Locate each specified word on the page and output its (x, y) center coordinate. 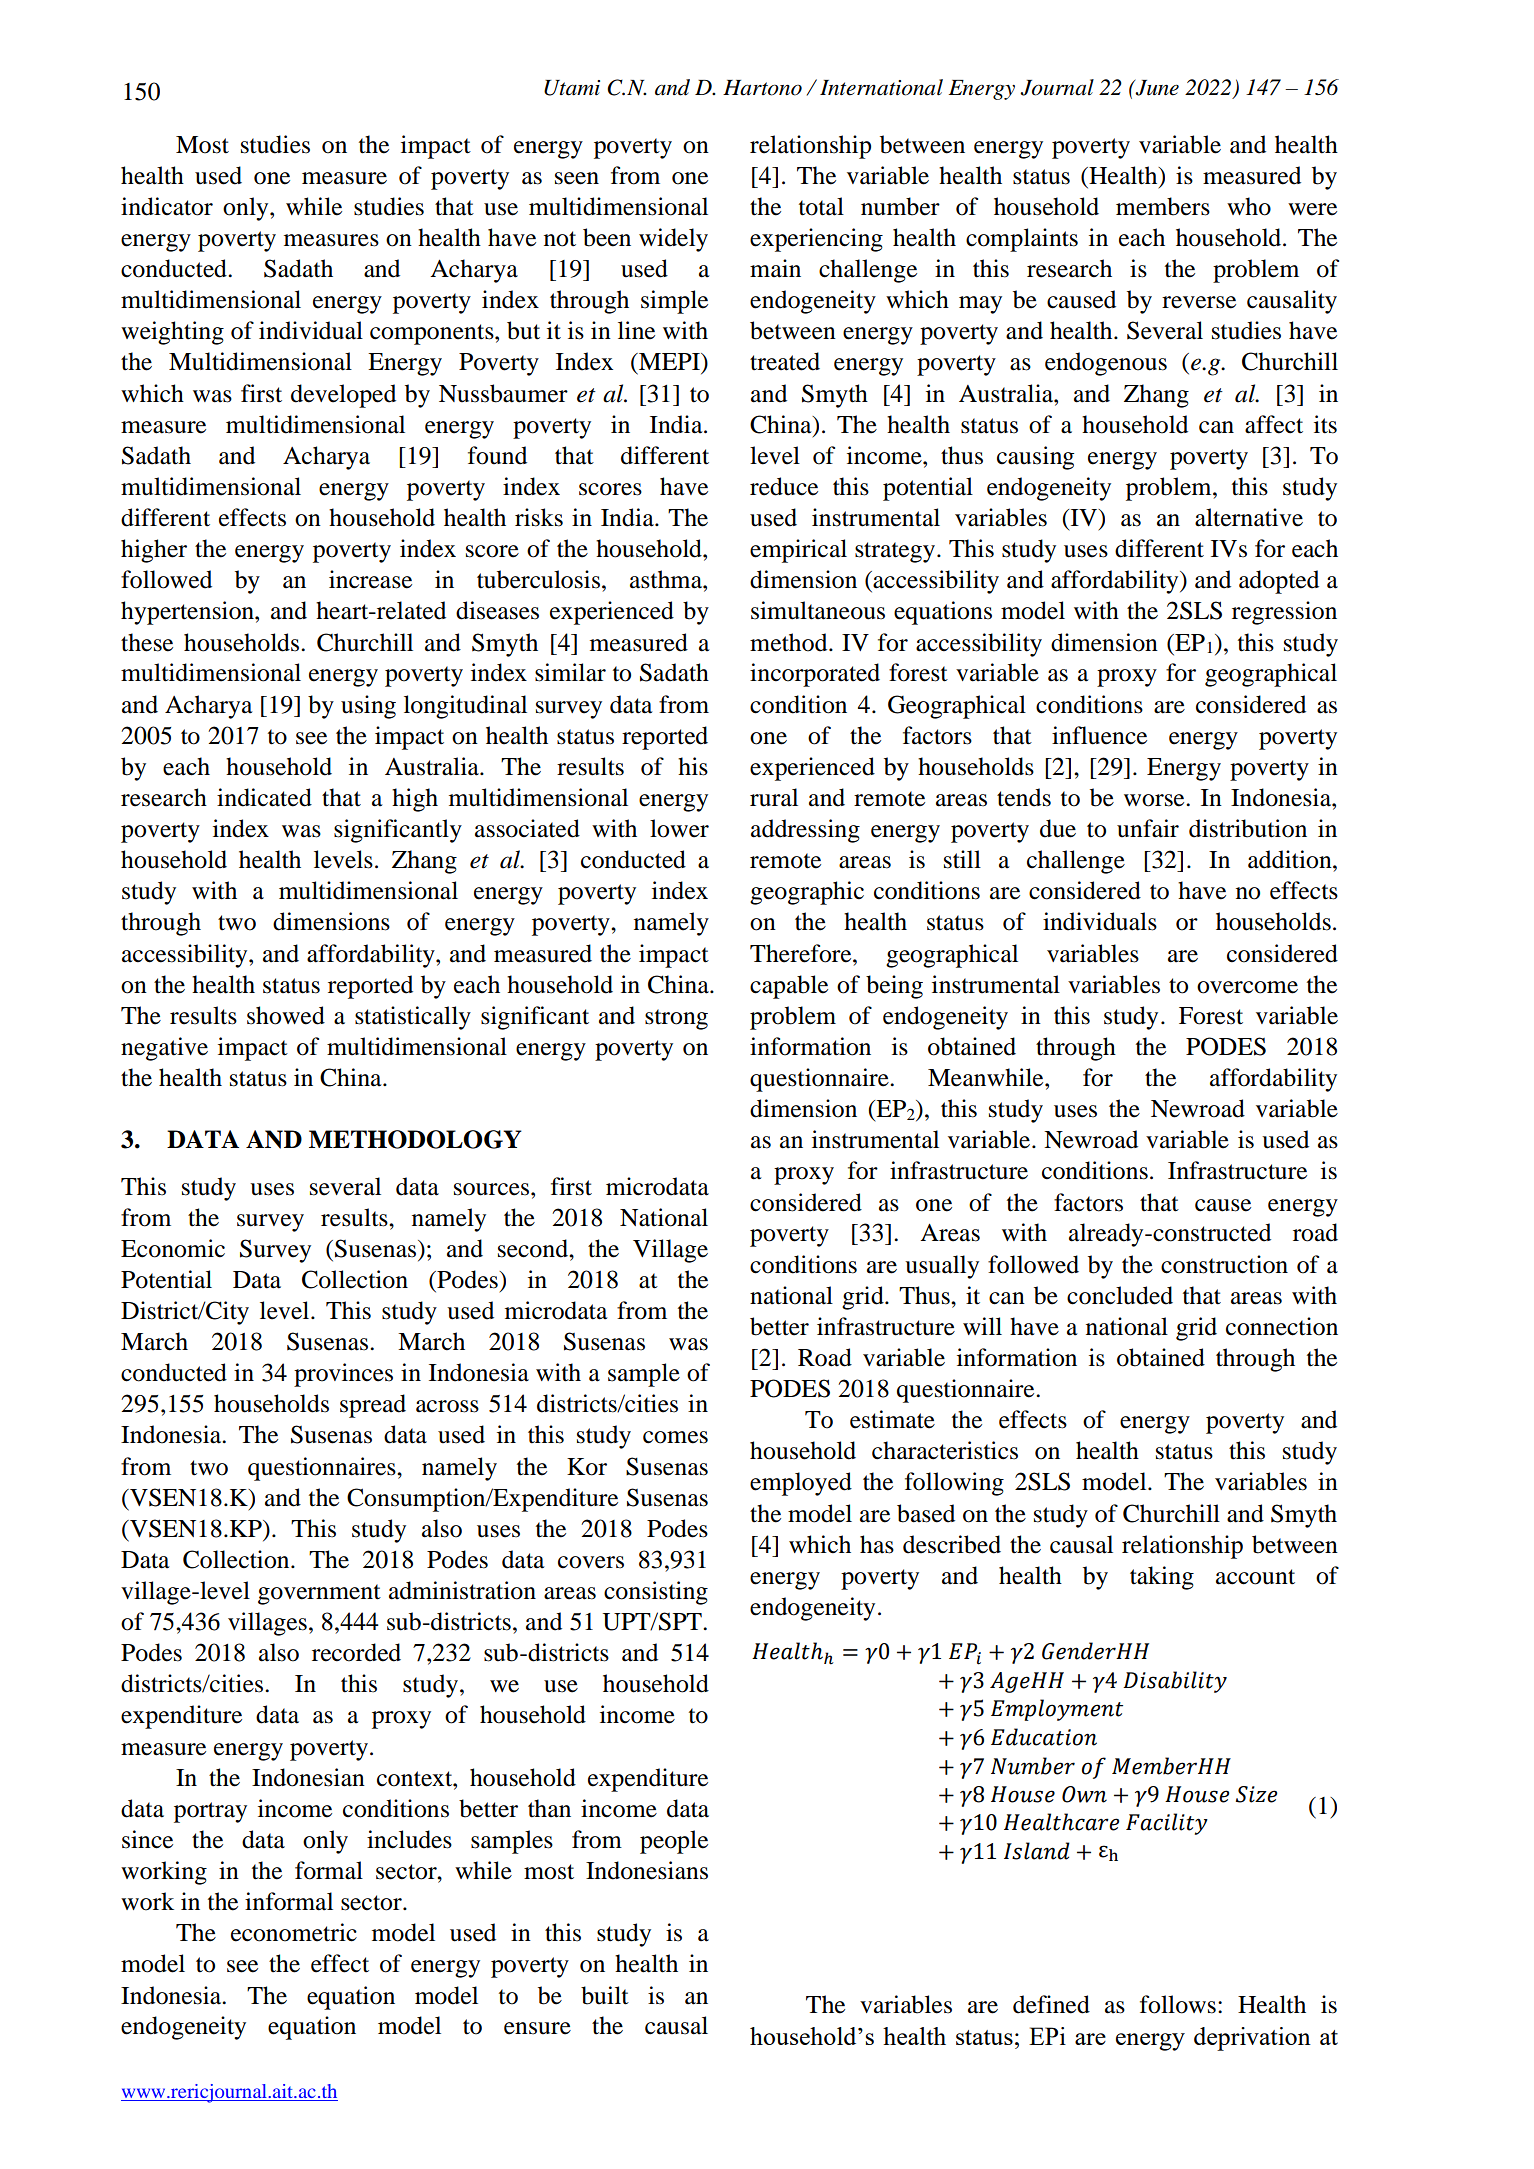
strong (676, 1019)
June (1156, 87)
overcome (1247, 987)
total (821, 206)
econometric (294, 1932)
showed (286, 1015)
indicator (167, 206)
